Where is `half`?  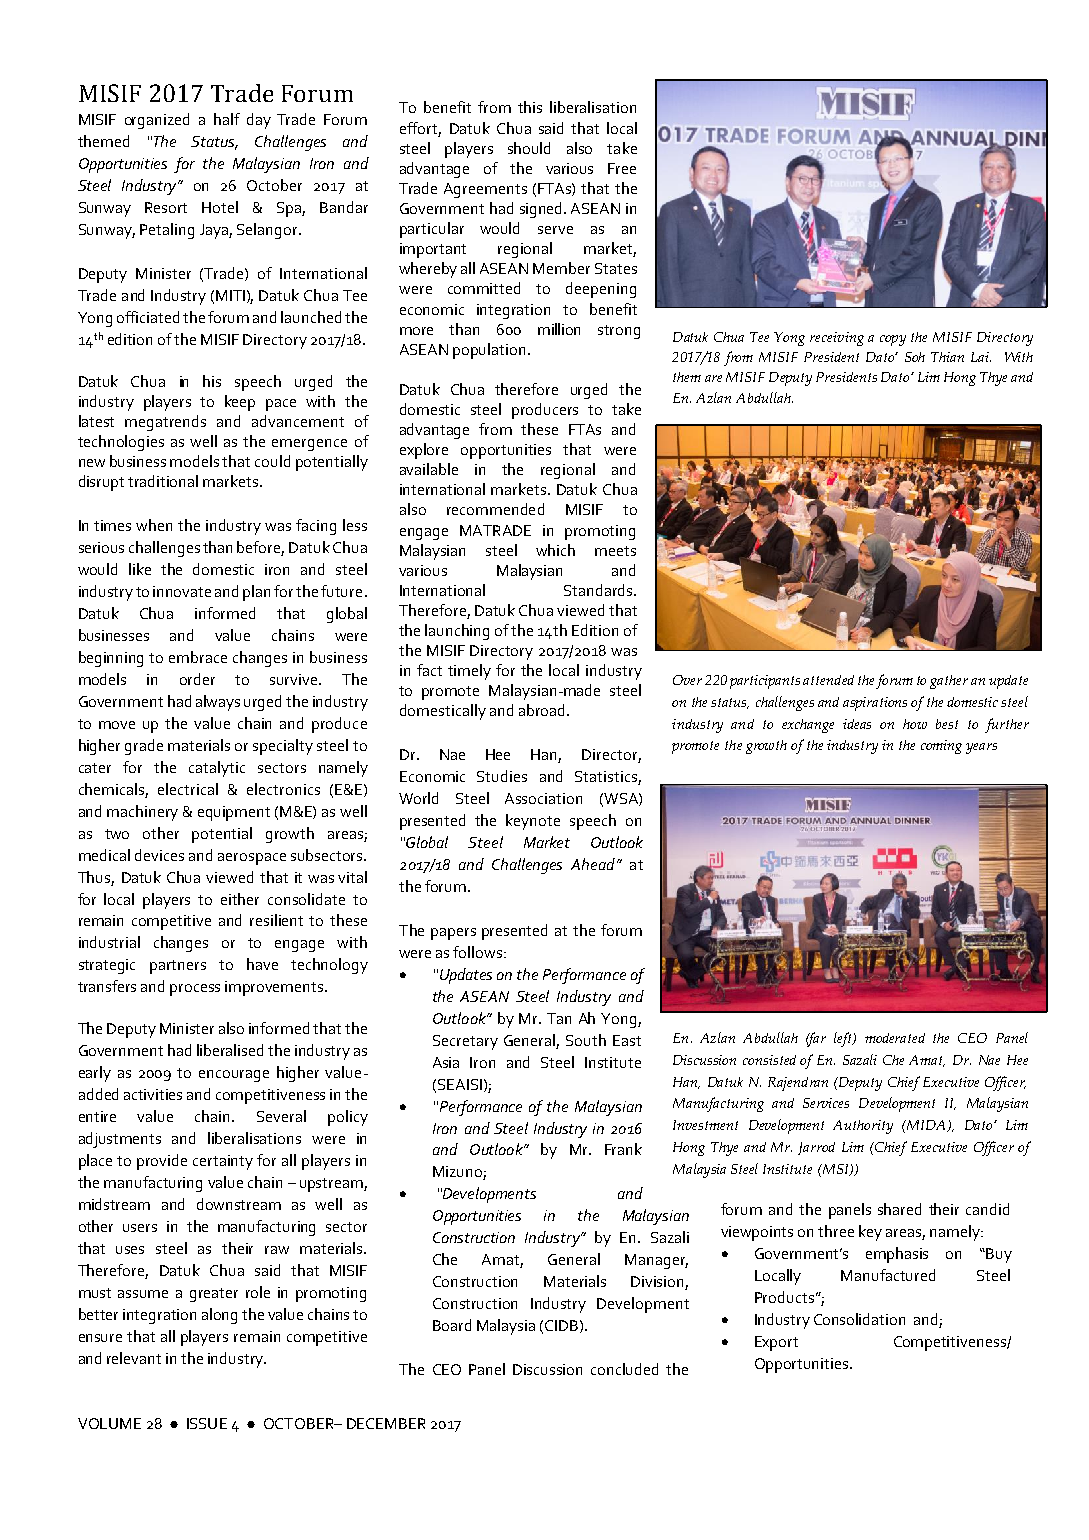
half is located at coordinates (227, 119).
